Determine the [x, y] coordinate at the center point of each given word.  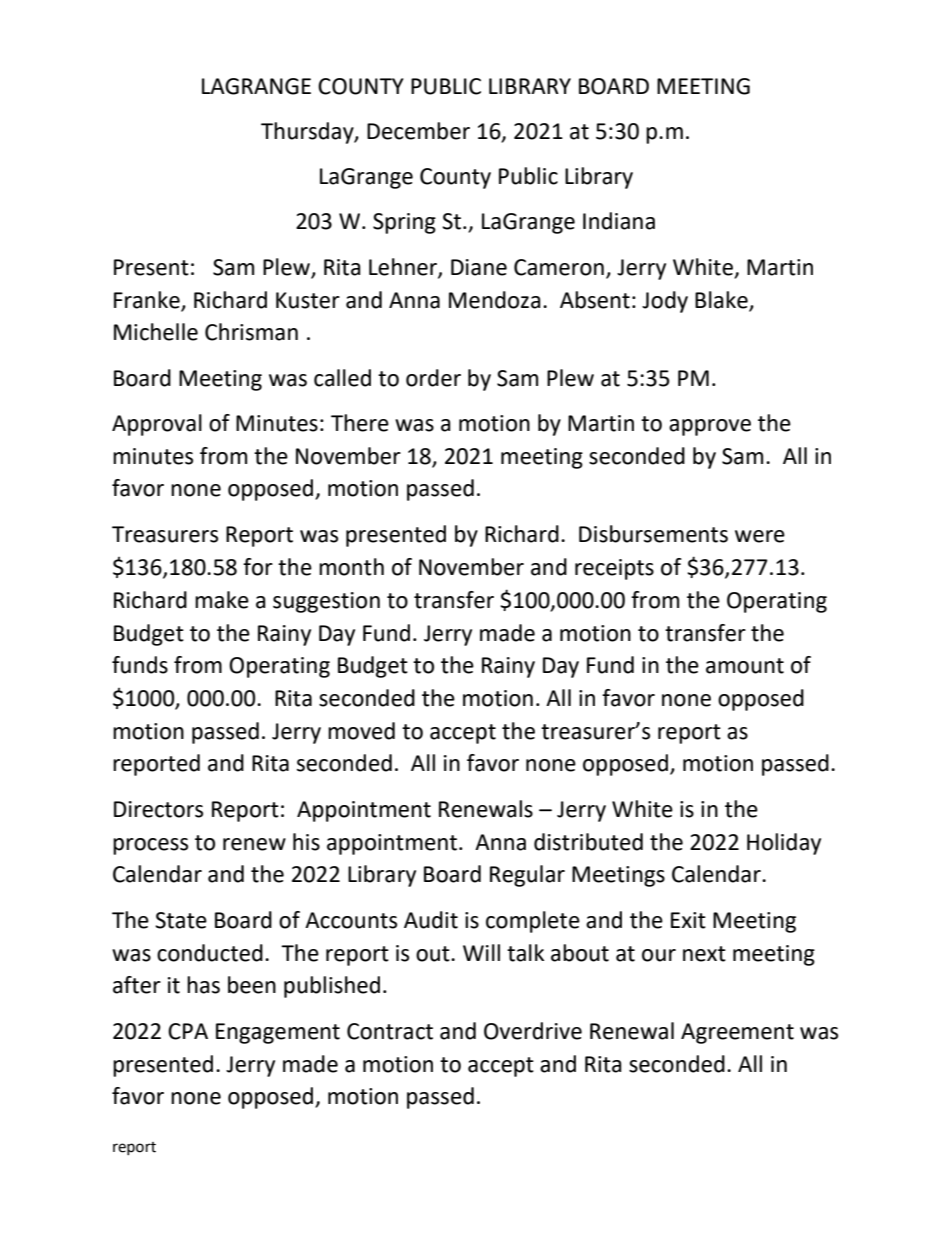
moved [361, 731]
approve [710, 427]
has [203, 985]
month [351, 567]
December [418, 131]
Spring [404, 223]
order [433, 378]
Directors [158, 809]
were [760, 536]
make [222, 600]
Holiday [784, 844]
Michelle [156, 332]
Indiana [619, 221]
